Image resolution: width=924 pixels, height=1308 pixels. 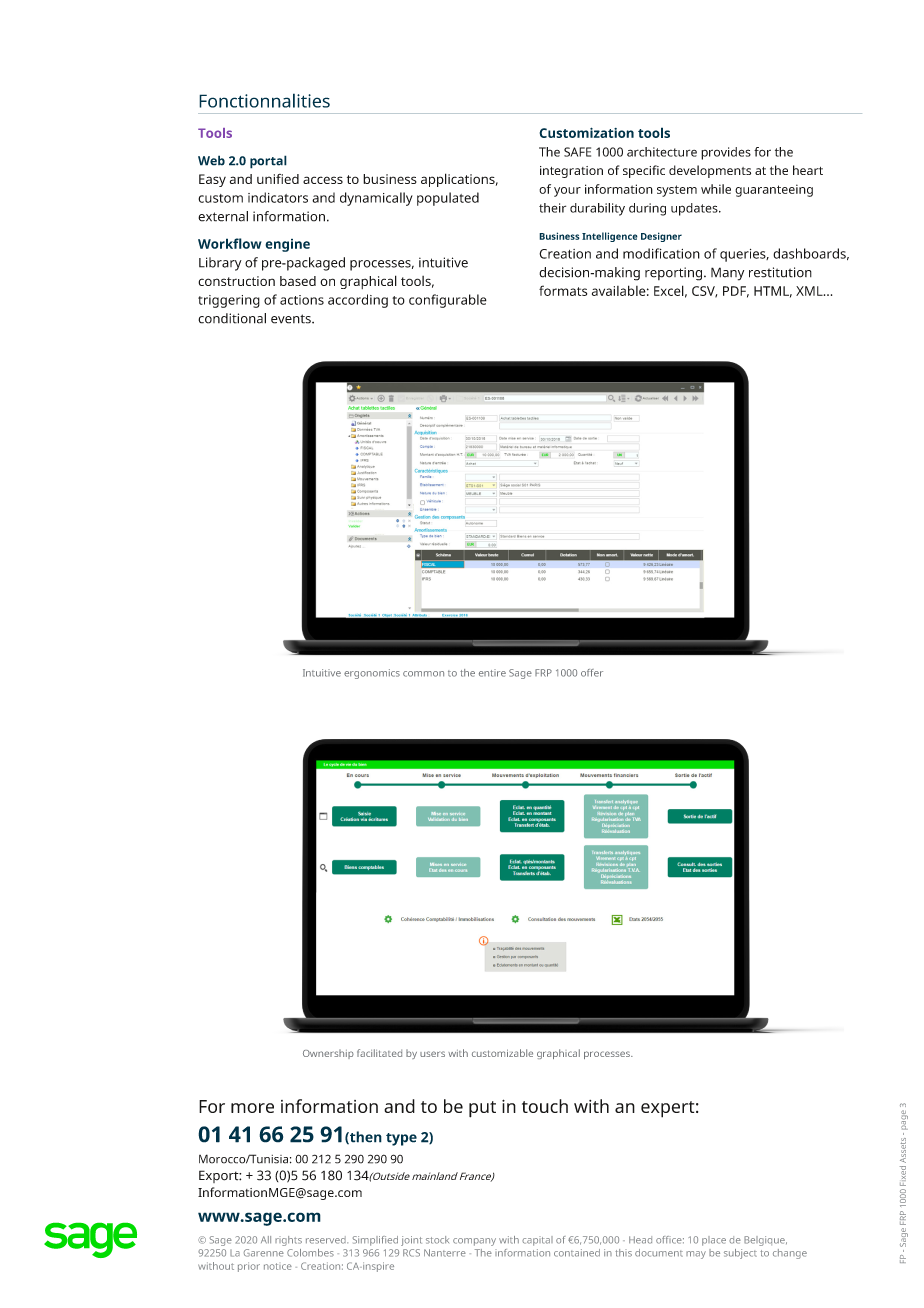 I want to click on capital, so click(x=537, y=1241).
